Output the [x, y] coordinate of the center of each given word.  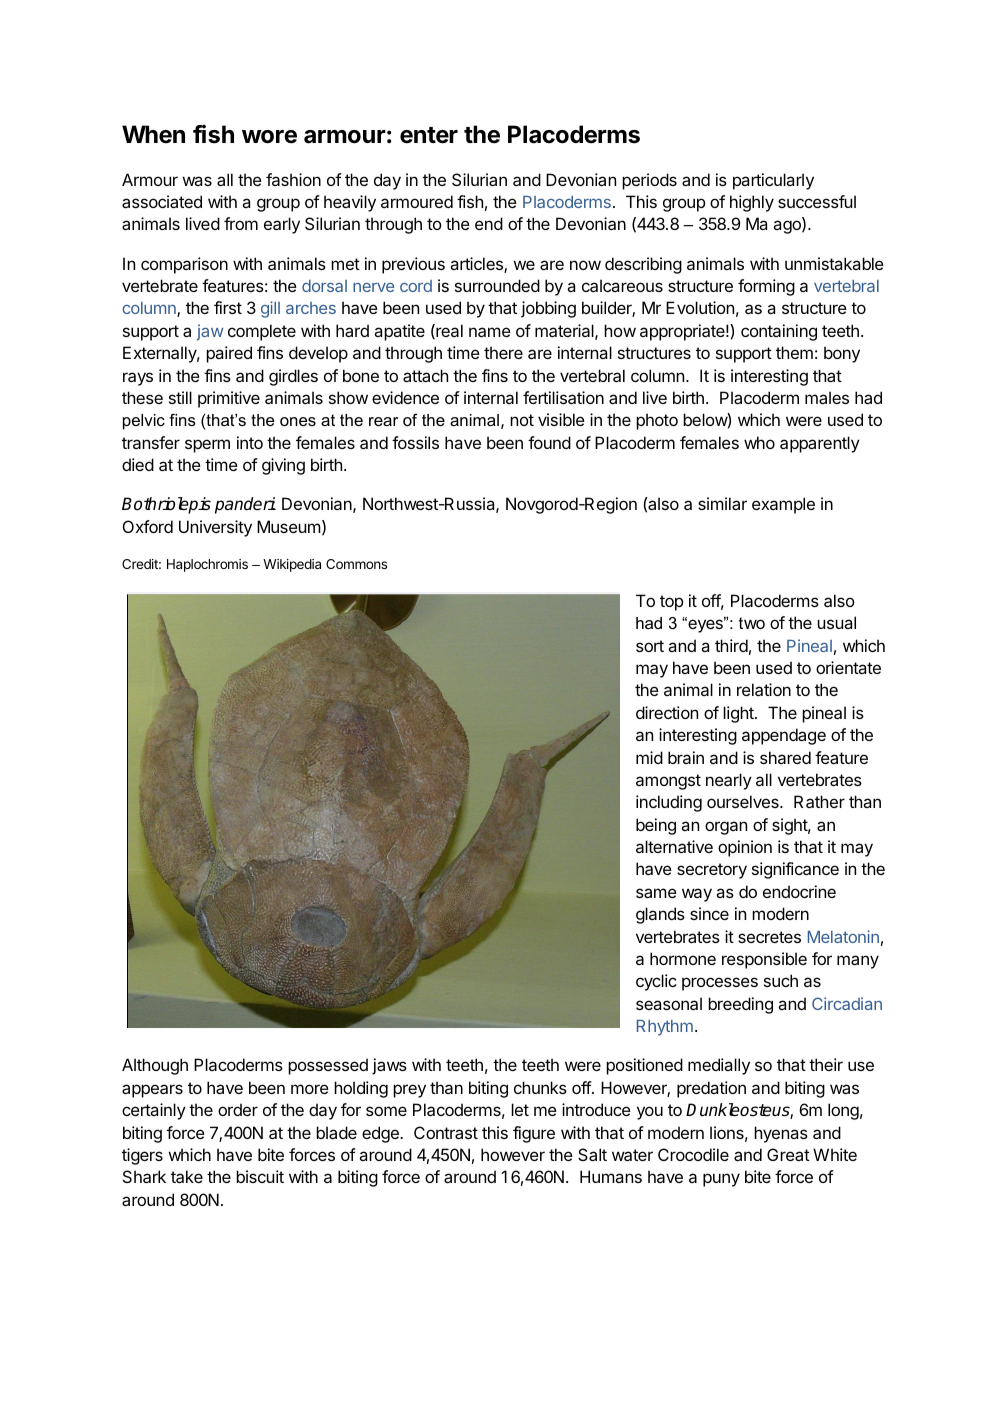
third [731, 645]
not [522, 420]
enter [429, 135]
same [656, 893]
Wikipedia [292, 565]
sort [650, 646]
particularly [773, 181]
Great [788, 1154]
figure [534, 1134]
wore [269, 137]
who [759, 442]
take [187, 1176]
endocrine [799, 891]
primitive [229, 399]
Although [155, 1066]
